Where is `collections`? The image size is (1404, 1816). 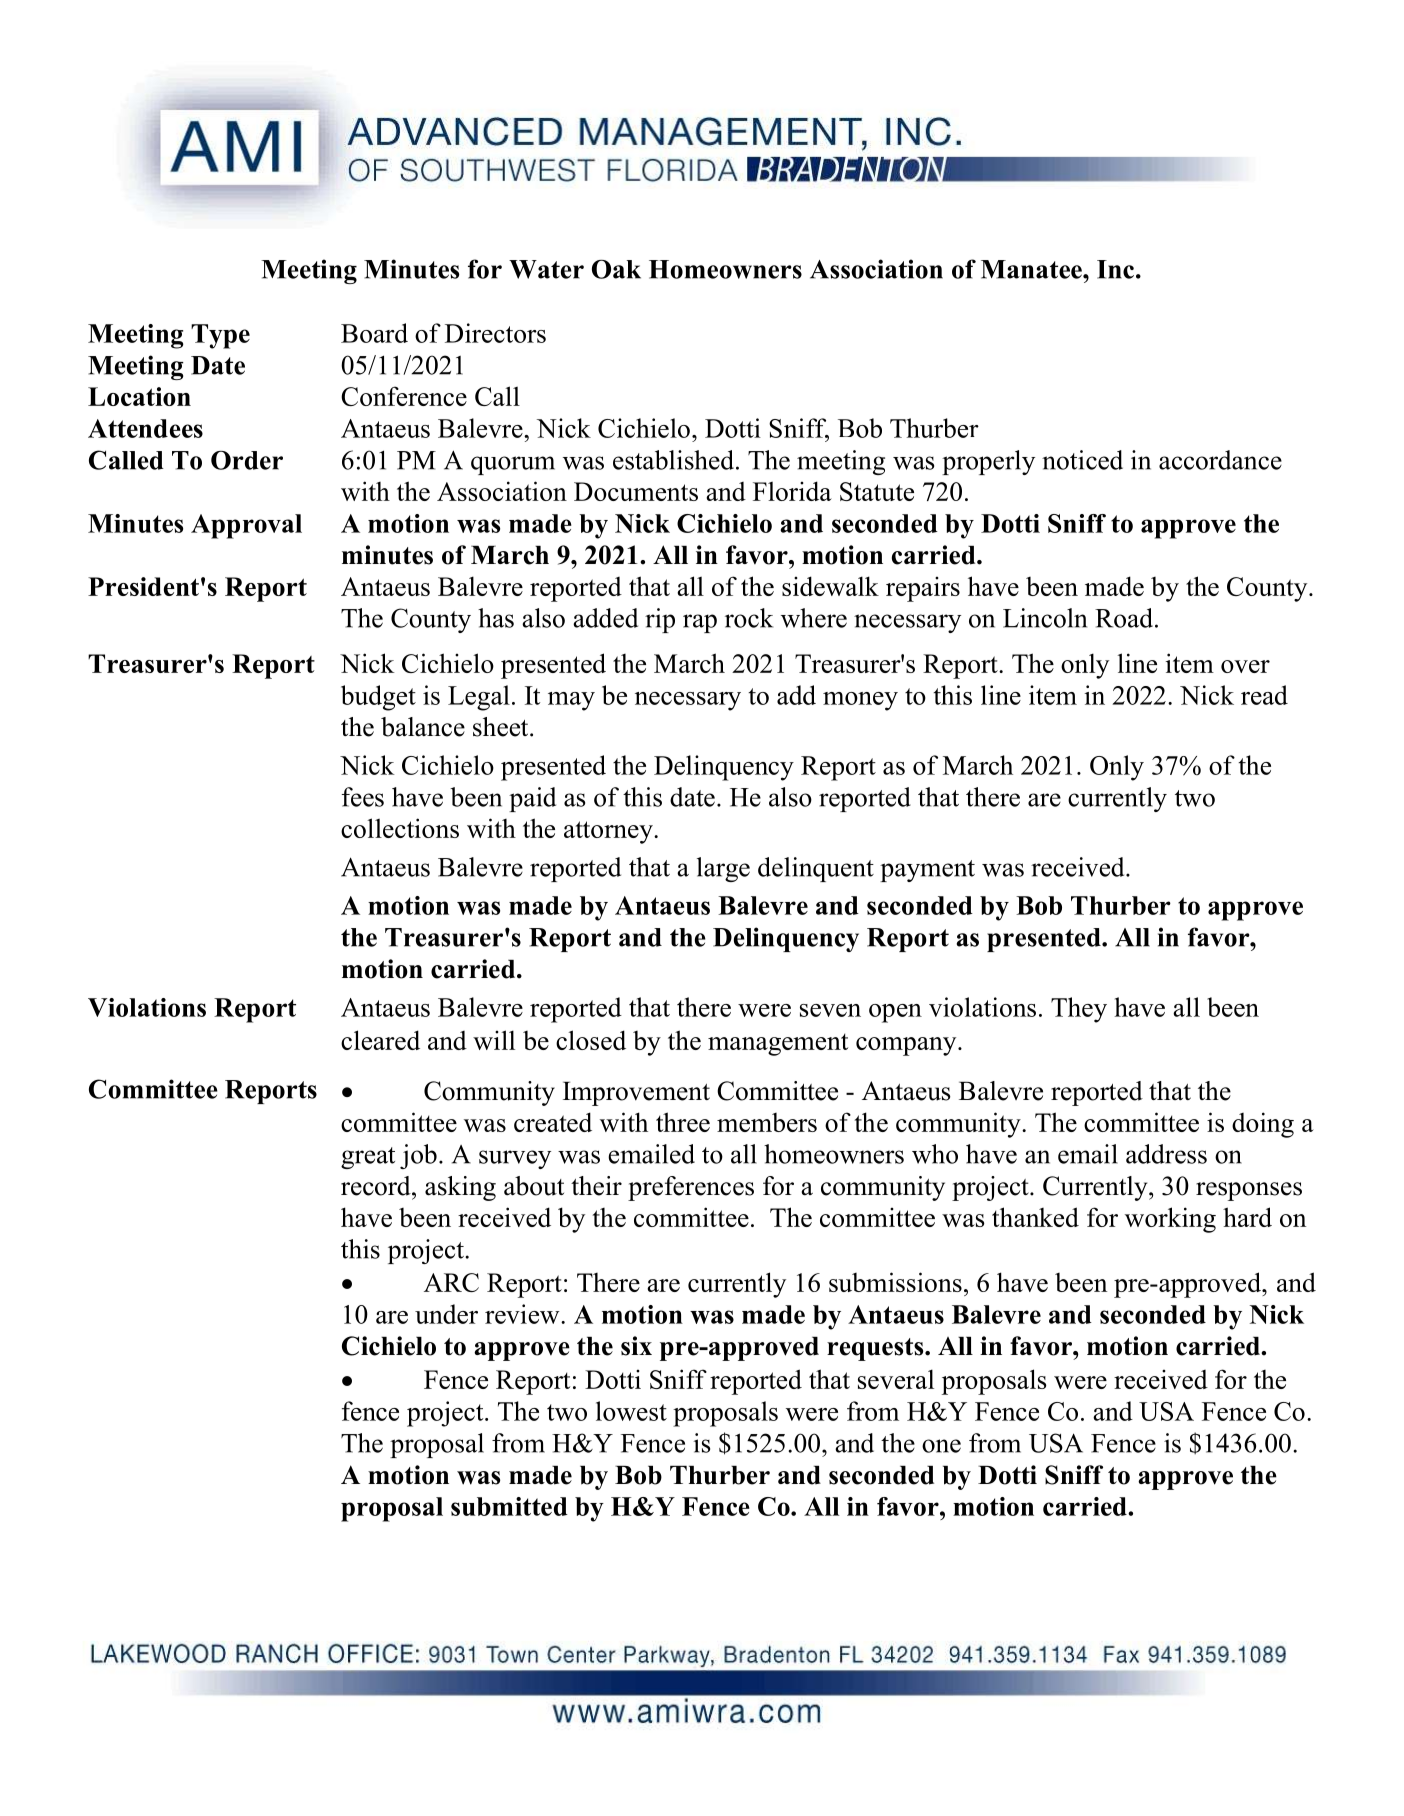
collections is located at coordinates (400, 828).
